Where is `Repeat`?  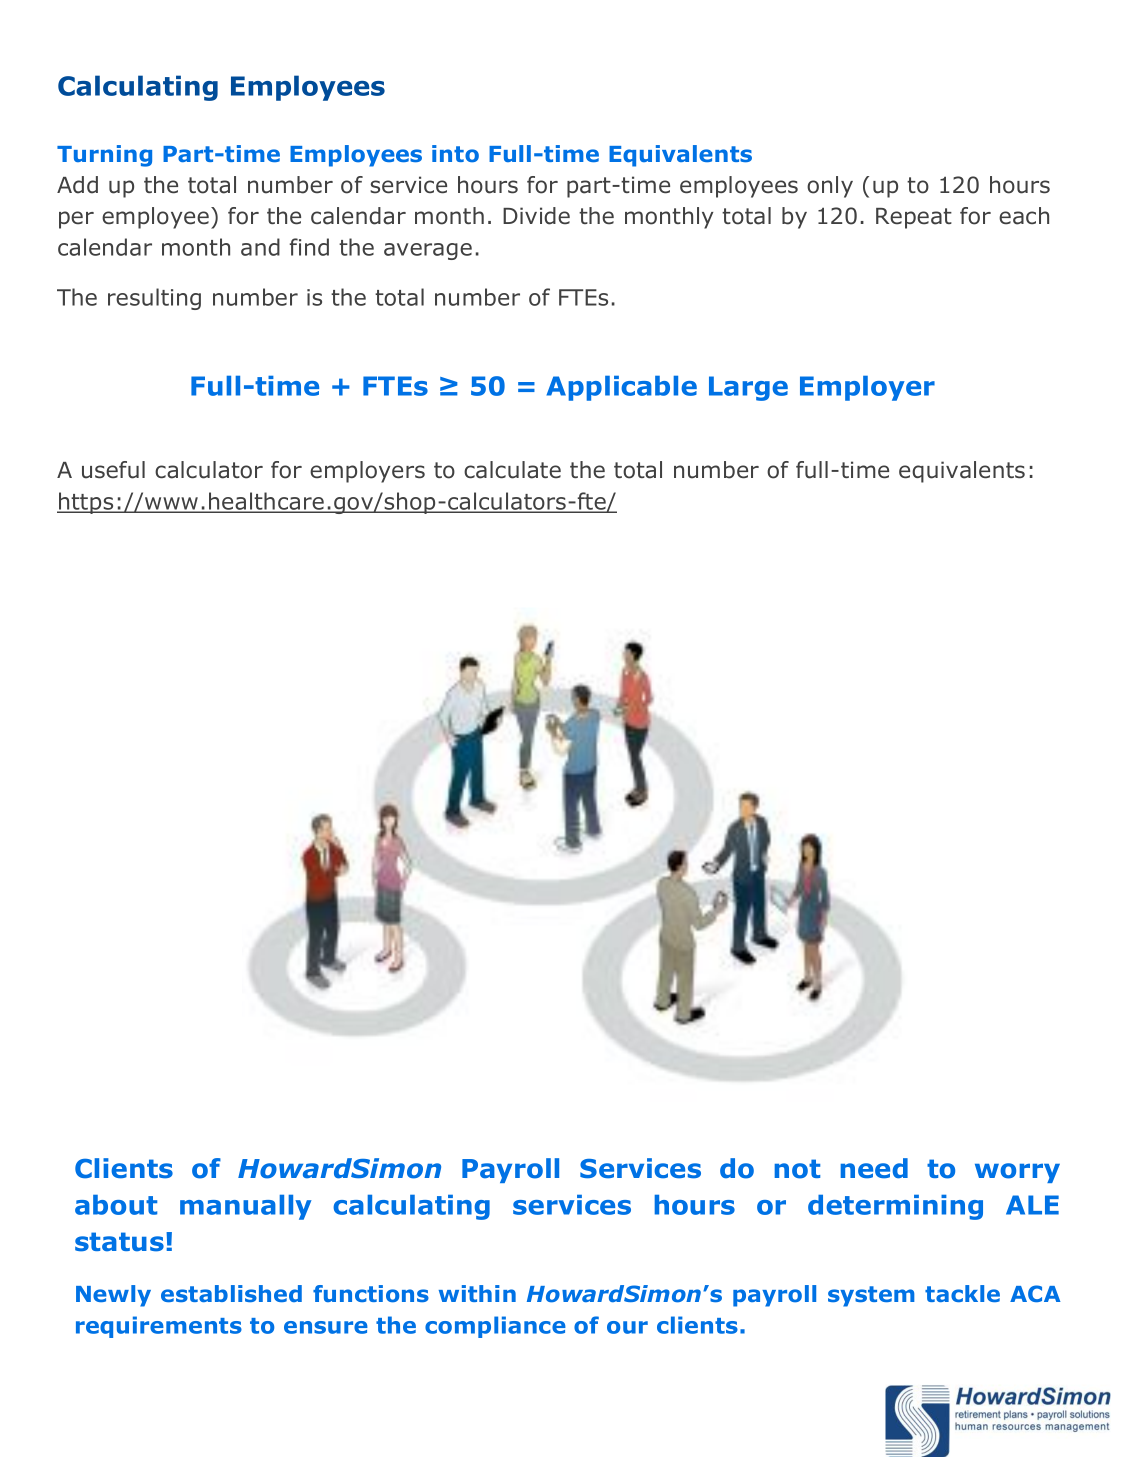
Repeat is located at coordinates (914, 218).
